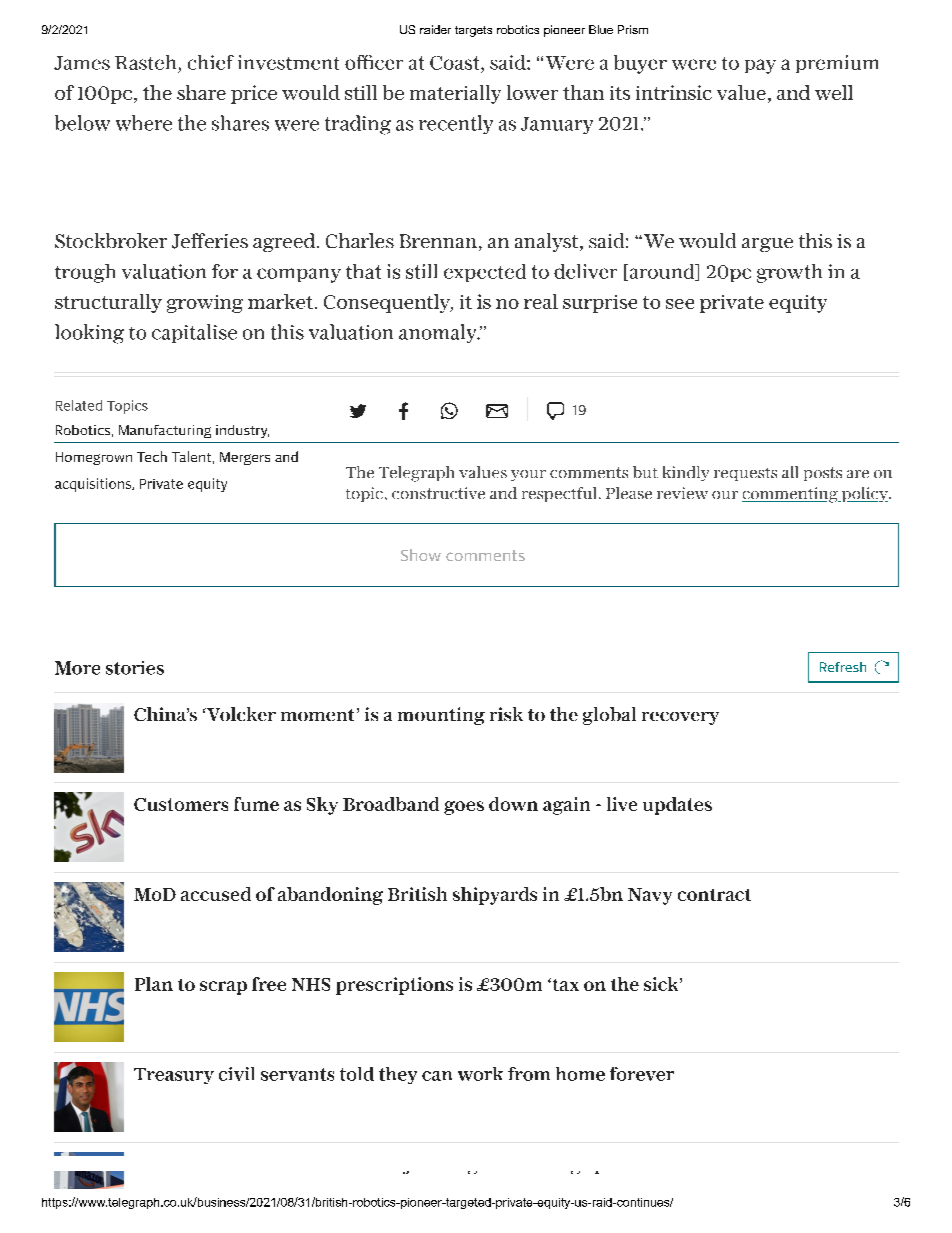 The image size is (952, 1233). What do you see at coordinates (480, 1074) in the screenshot?
I see `work` at bounding box center [480, 1074].
